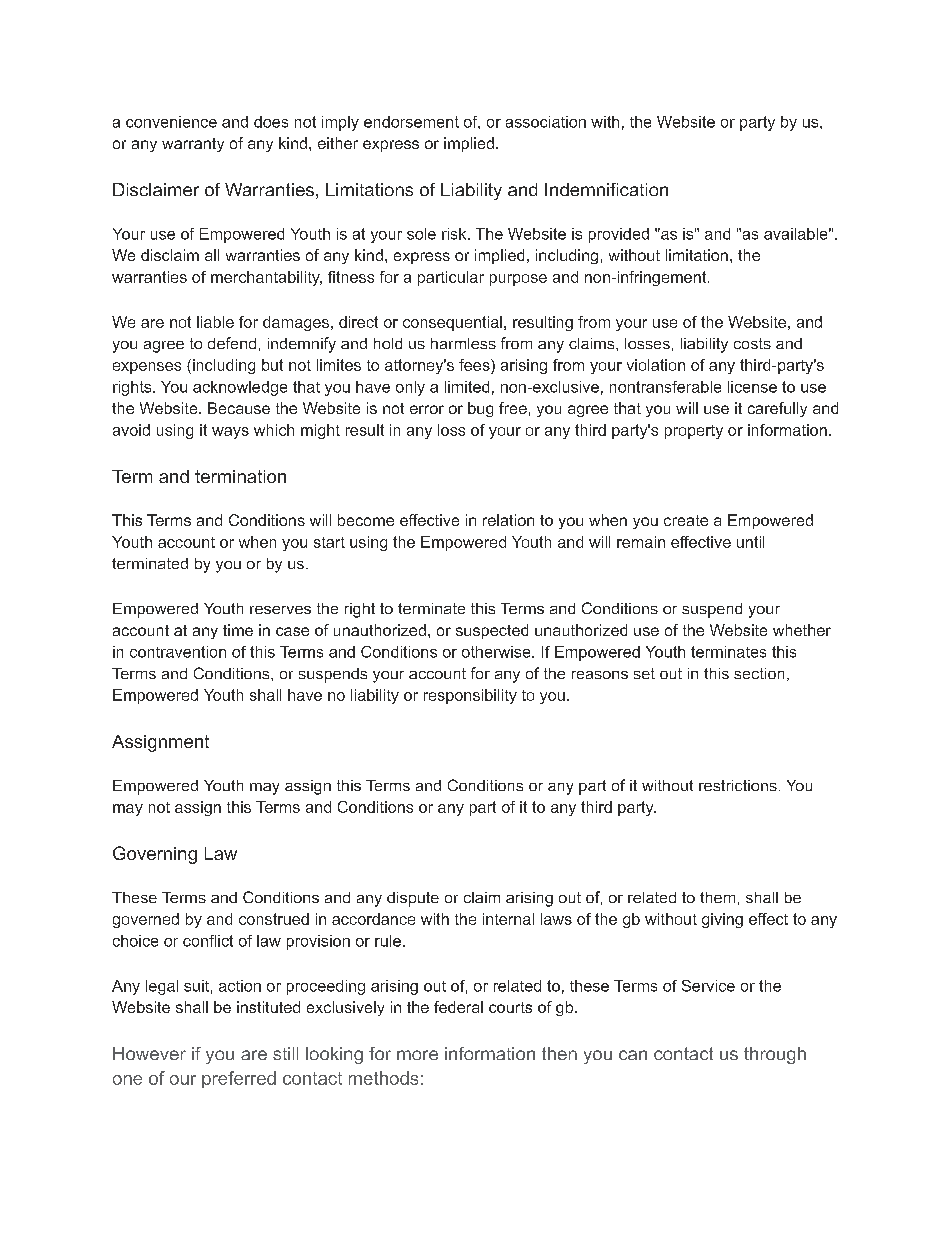  What do you see at coordinates (738, 785) in the document?
I see `restrictions` at bounding box center [738, 785].
